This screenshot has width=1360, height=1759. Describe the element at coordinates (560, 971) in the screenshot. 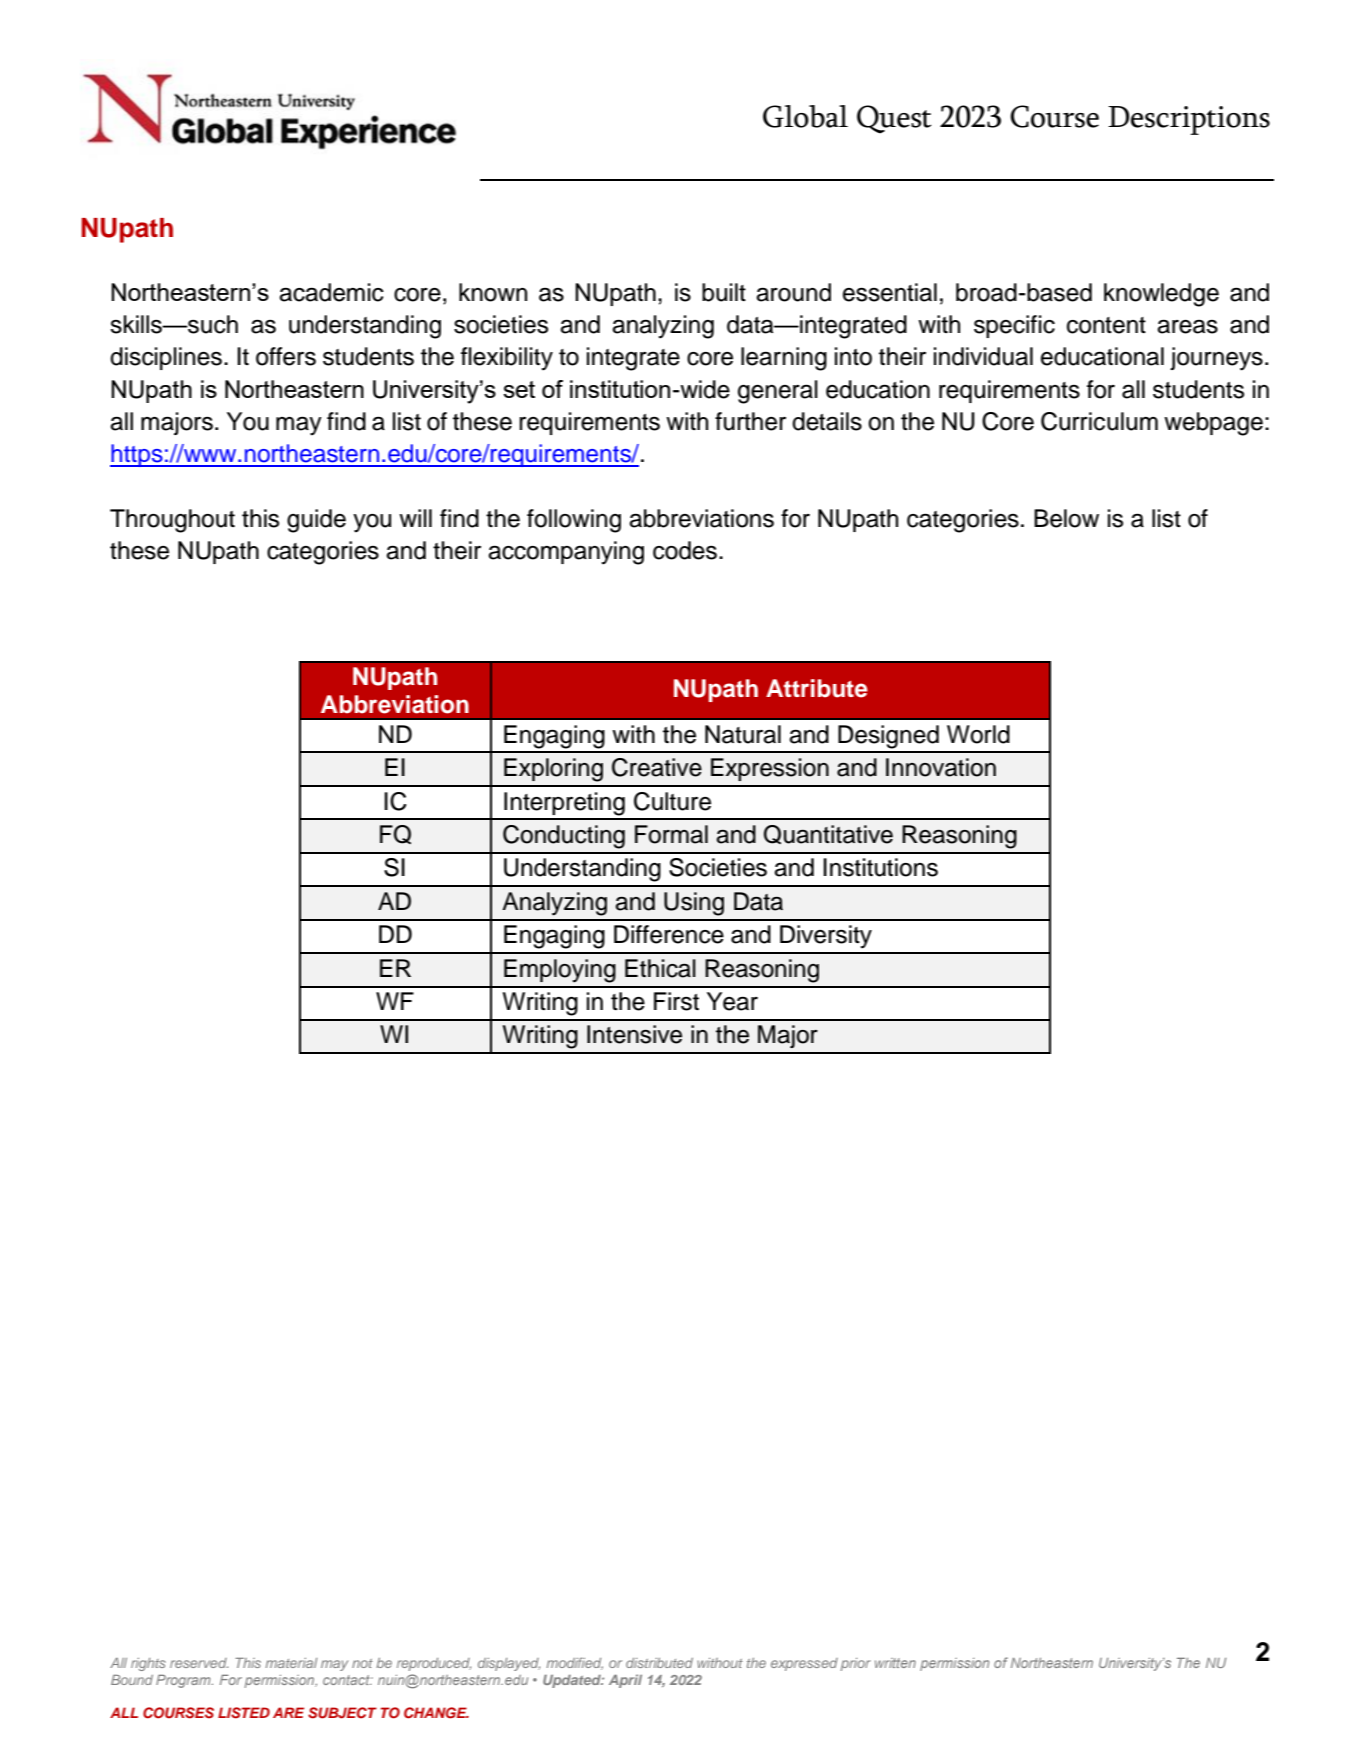

I see `Employing` at that location.
